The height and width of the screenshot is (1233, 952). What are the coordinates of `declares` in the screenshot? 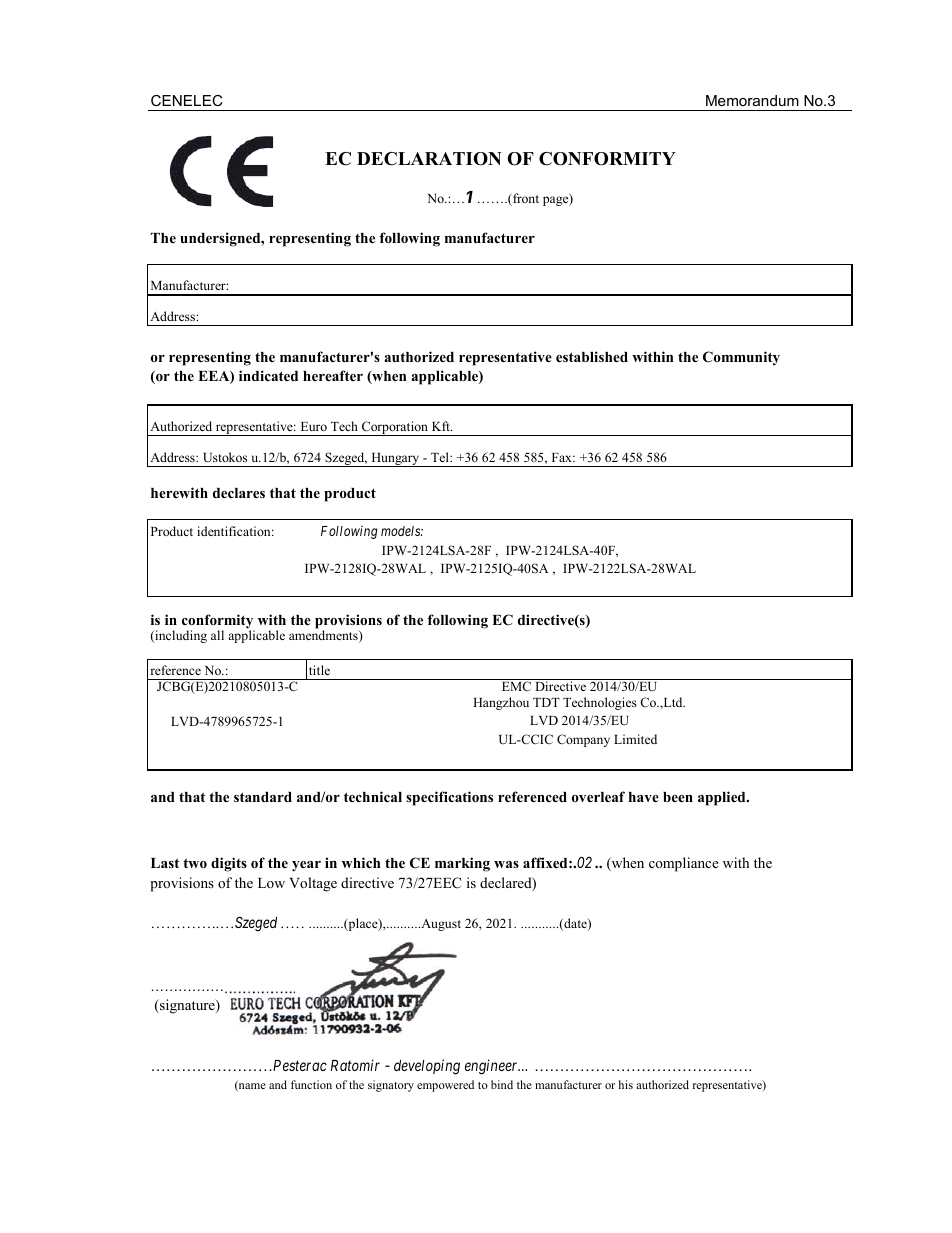 It's located at (239, 493).
